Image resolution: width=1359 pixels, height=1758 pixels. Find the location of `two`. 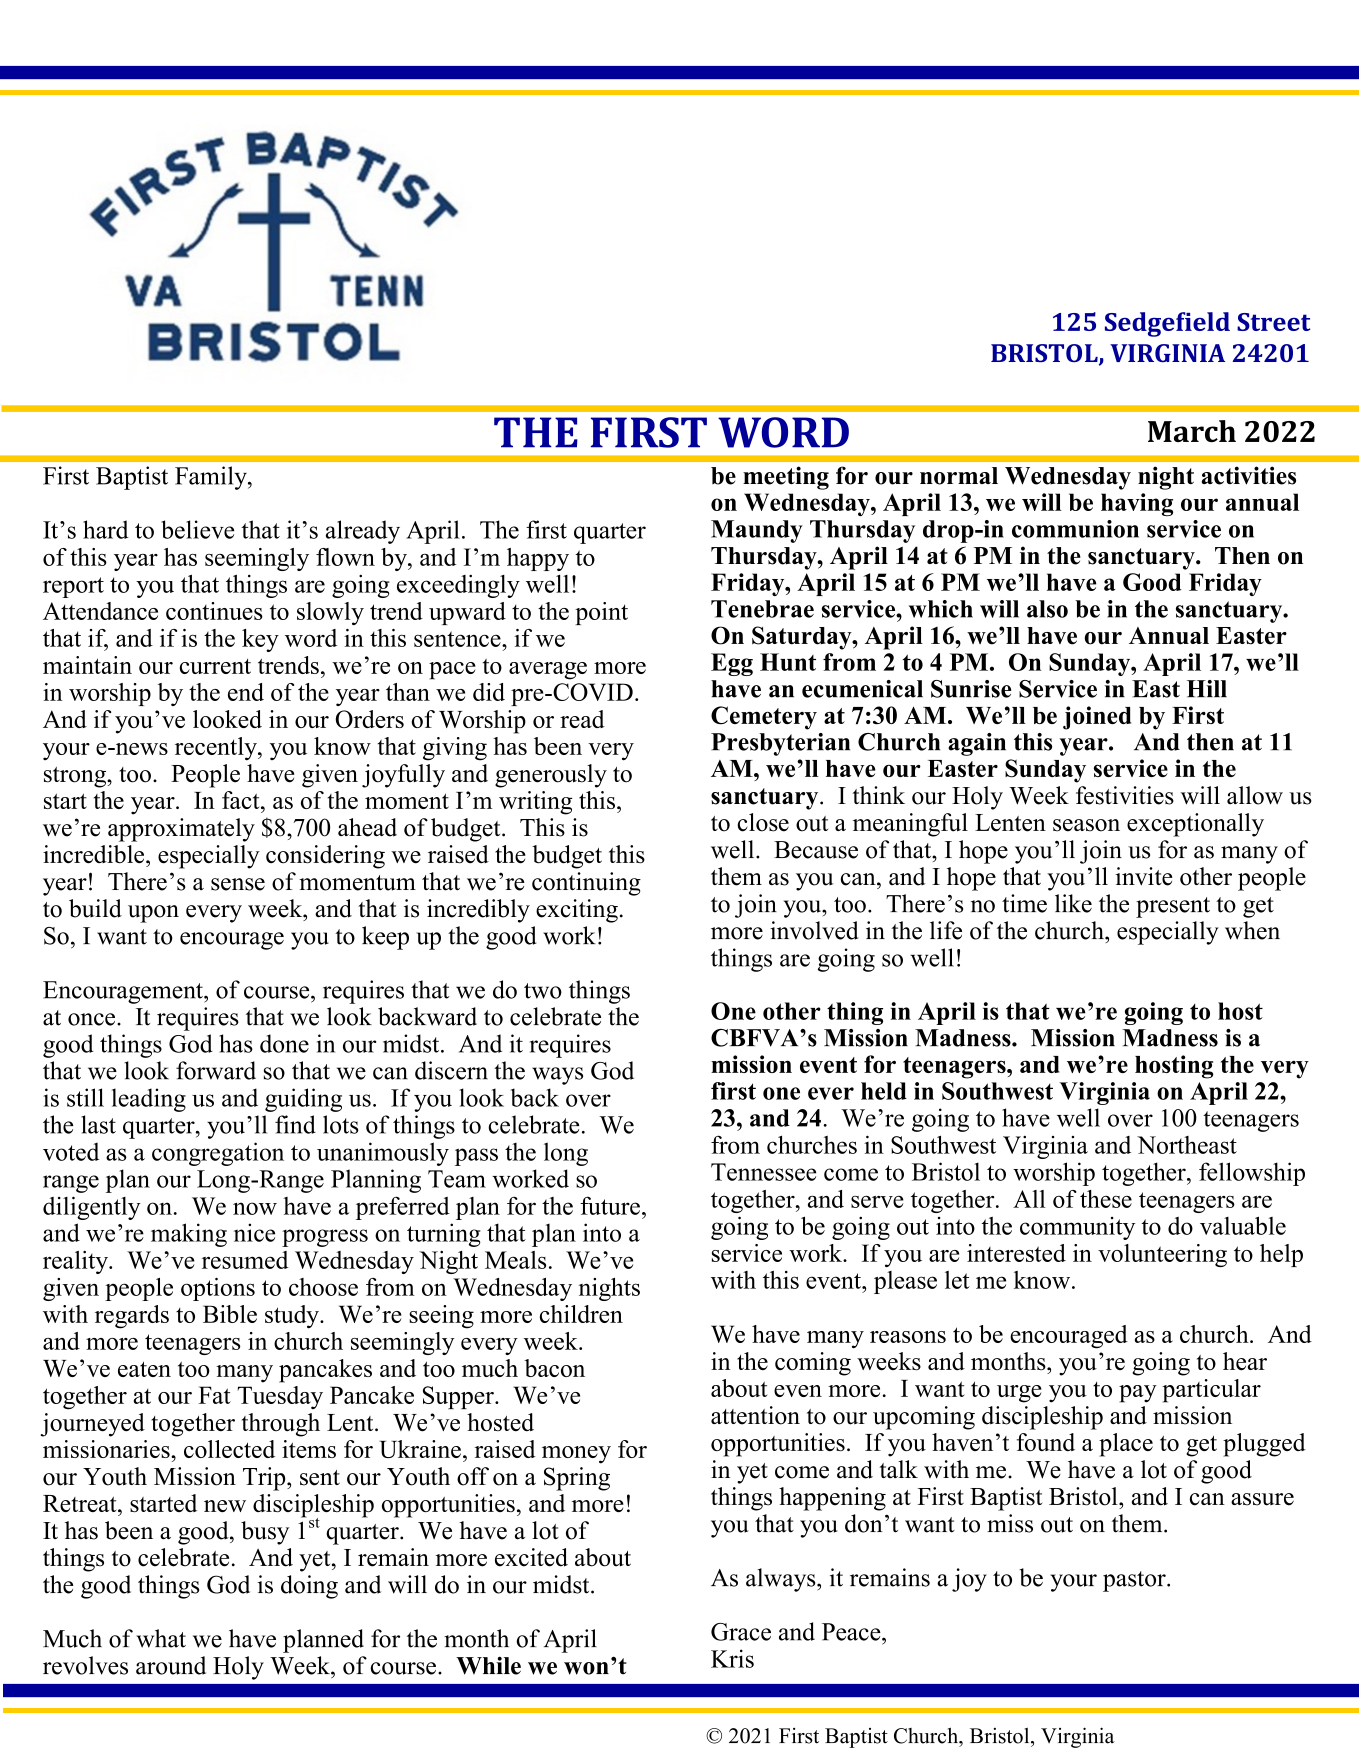

two is located at coordinates (543, 991).
